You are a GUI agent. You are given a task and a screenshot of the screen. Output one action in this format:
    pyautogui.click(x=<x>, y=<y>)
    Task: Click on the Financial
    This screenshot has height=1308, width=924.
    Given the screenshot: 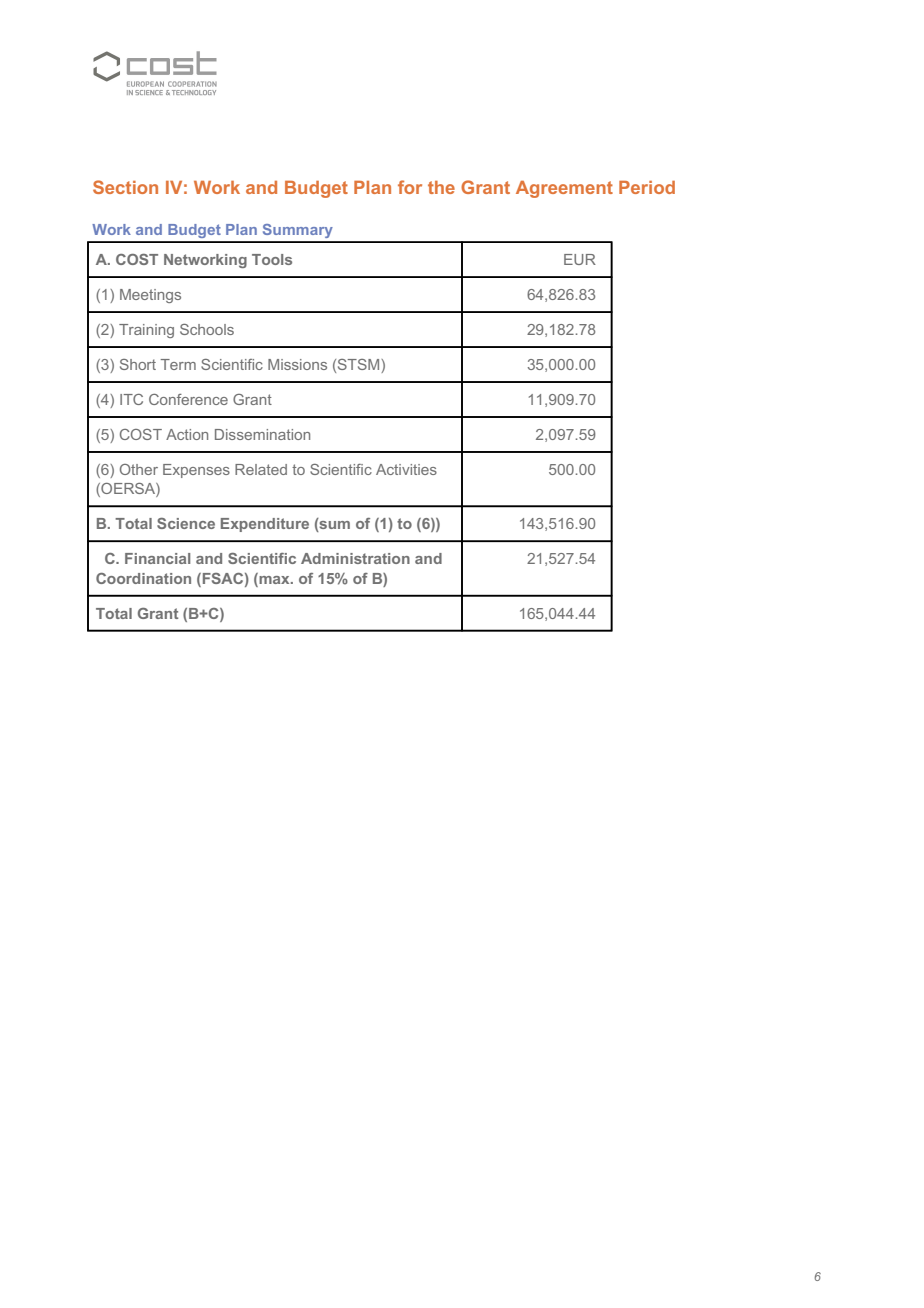 What is the action you would take?
    pyautogui.click(x=157, y=558)
